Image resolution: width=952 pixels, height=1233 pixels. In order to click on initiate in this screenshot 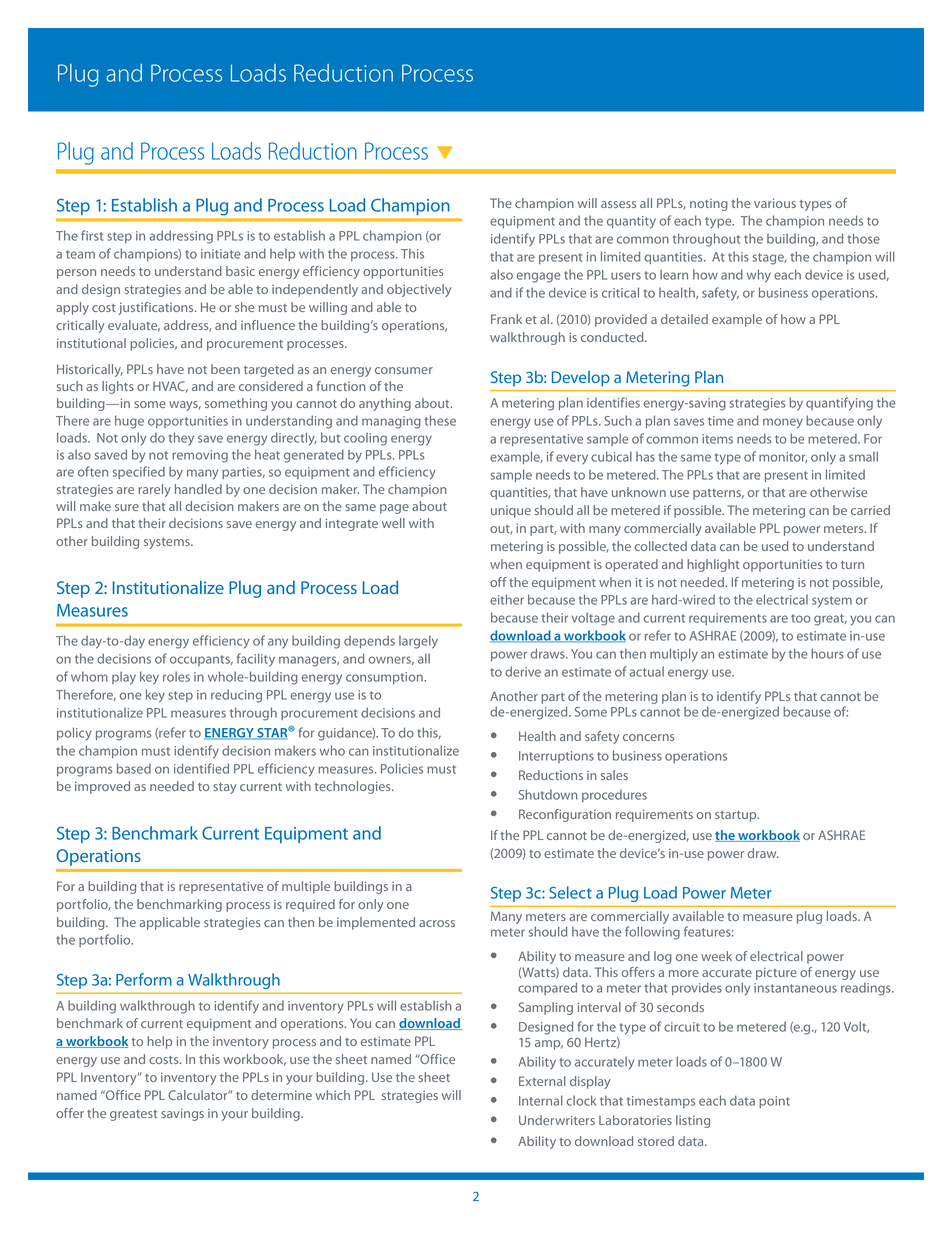, I will do `click(221, 254)`.
